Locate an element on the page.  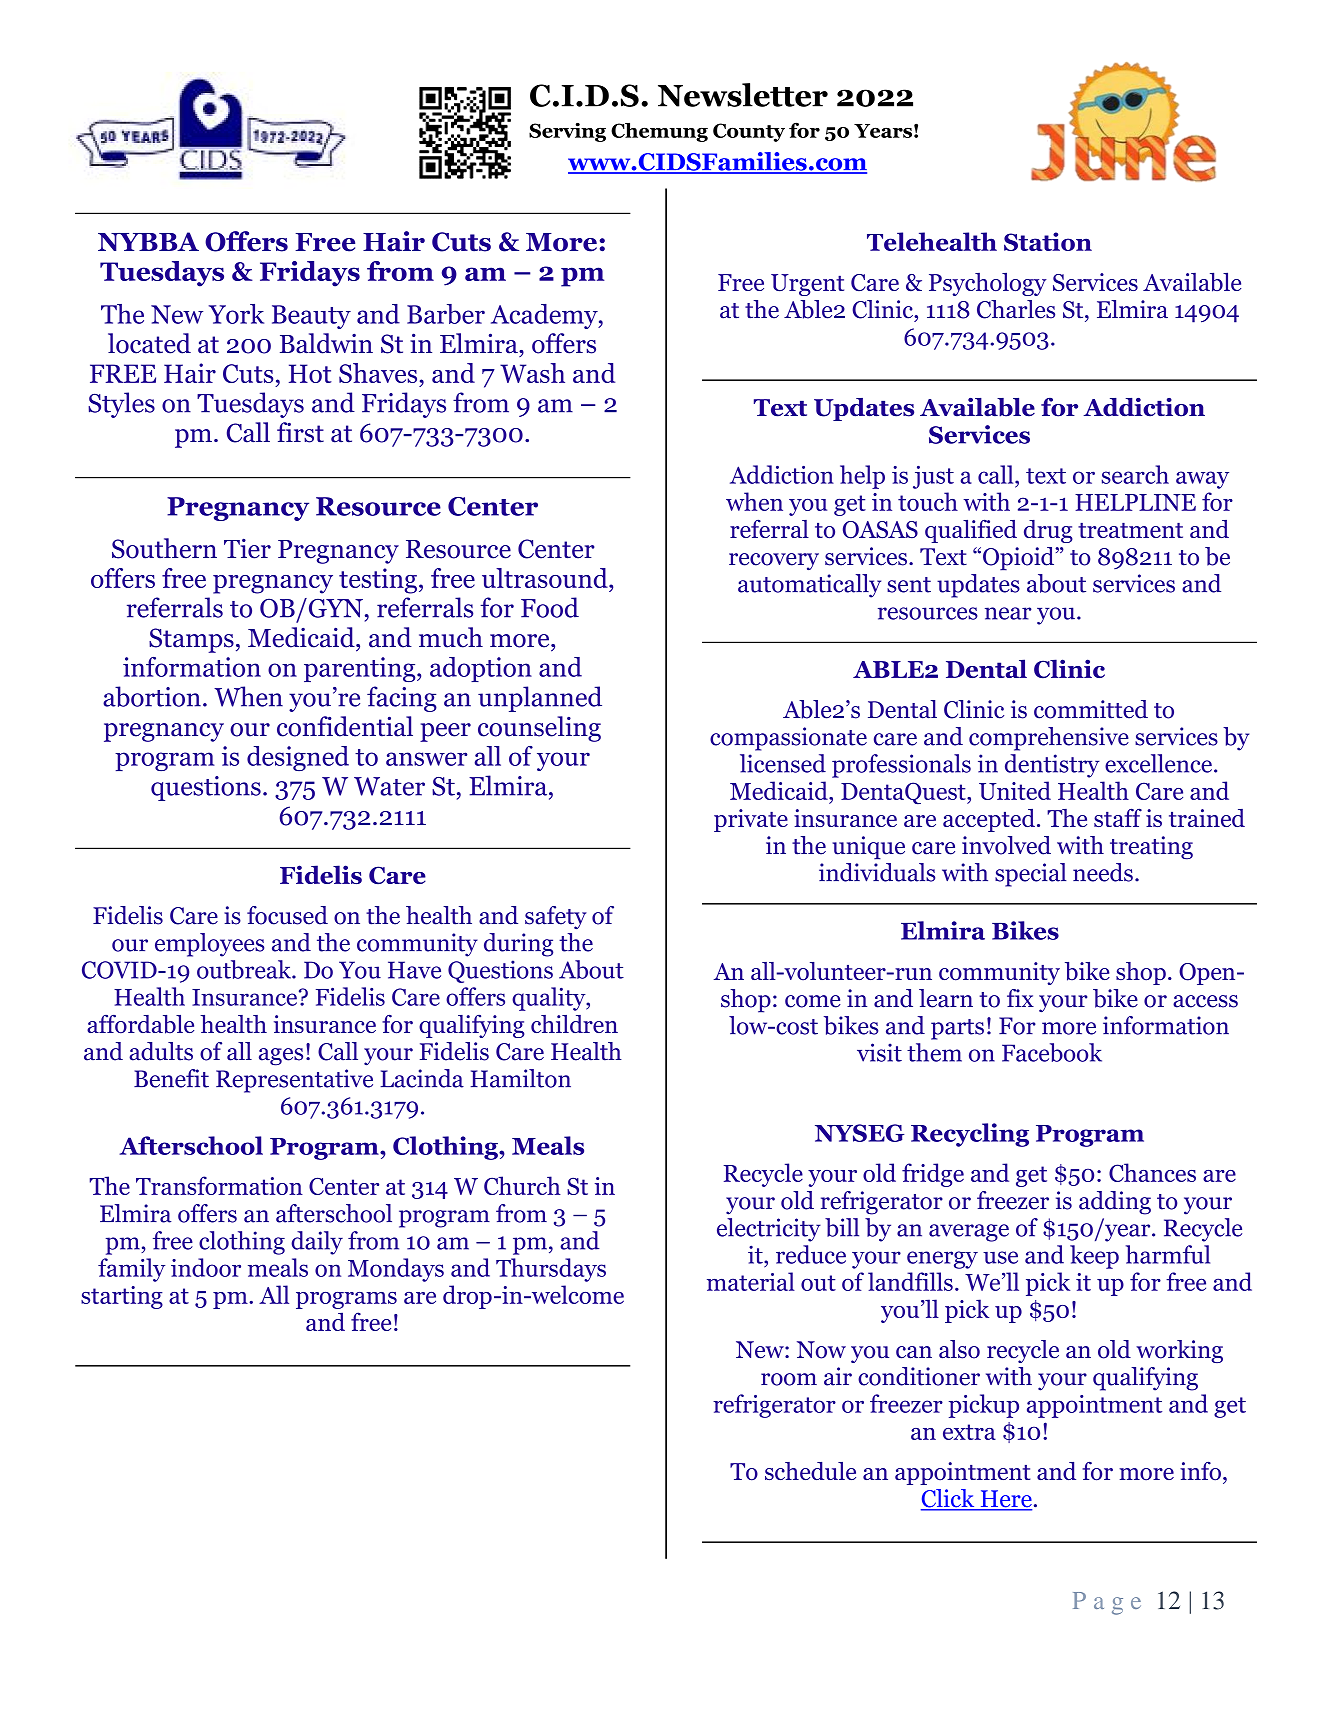
committed is located at coordinates (1091, 709).
